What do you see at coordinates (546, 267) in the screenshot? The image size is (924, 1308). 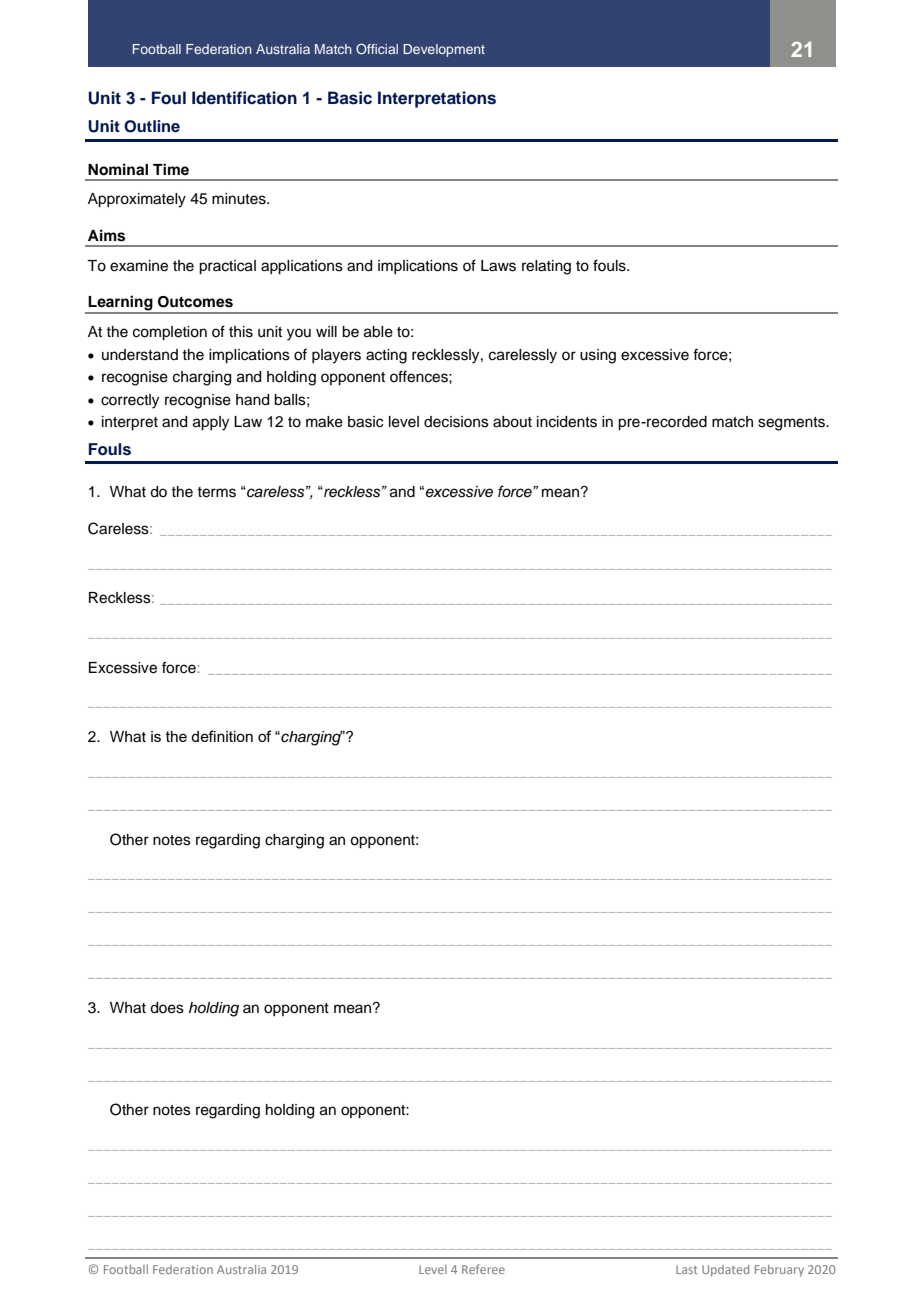 I see `relating` at bounding box center [546, 267].
